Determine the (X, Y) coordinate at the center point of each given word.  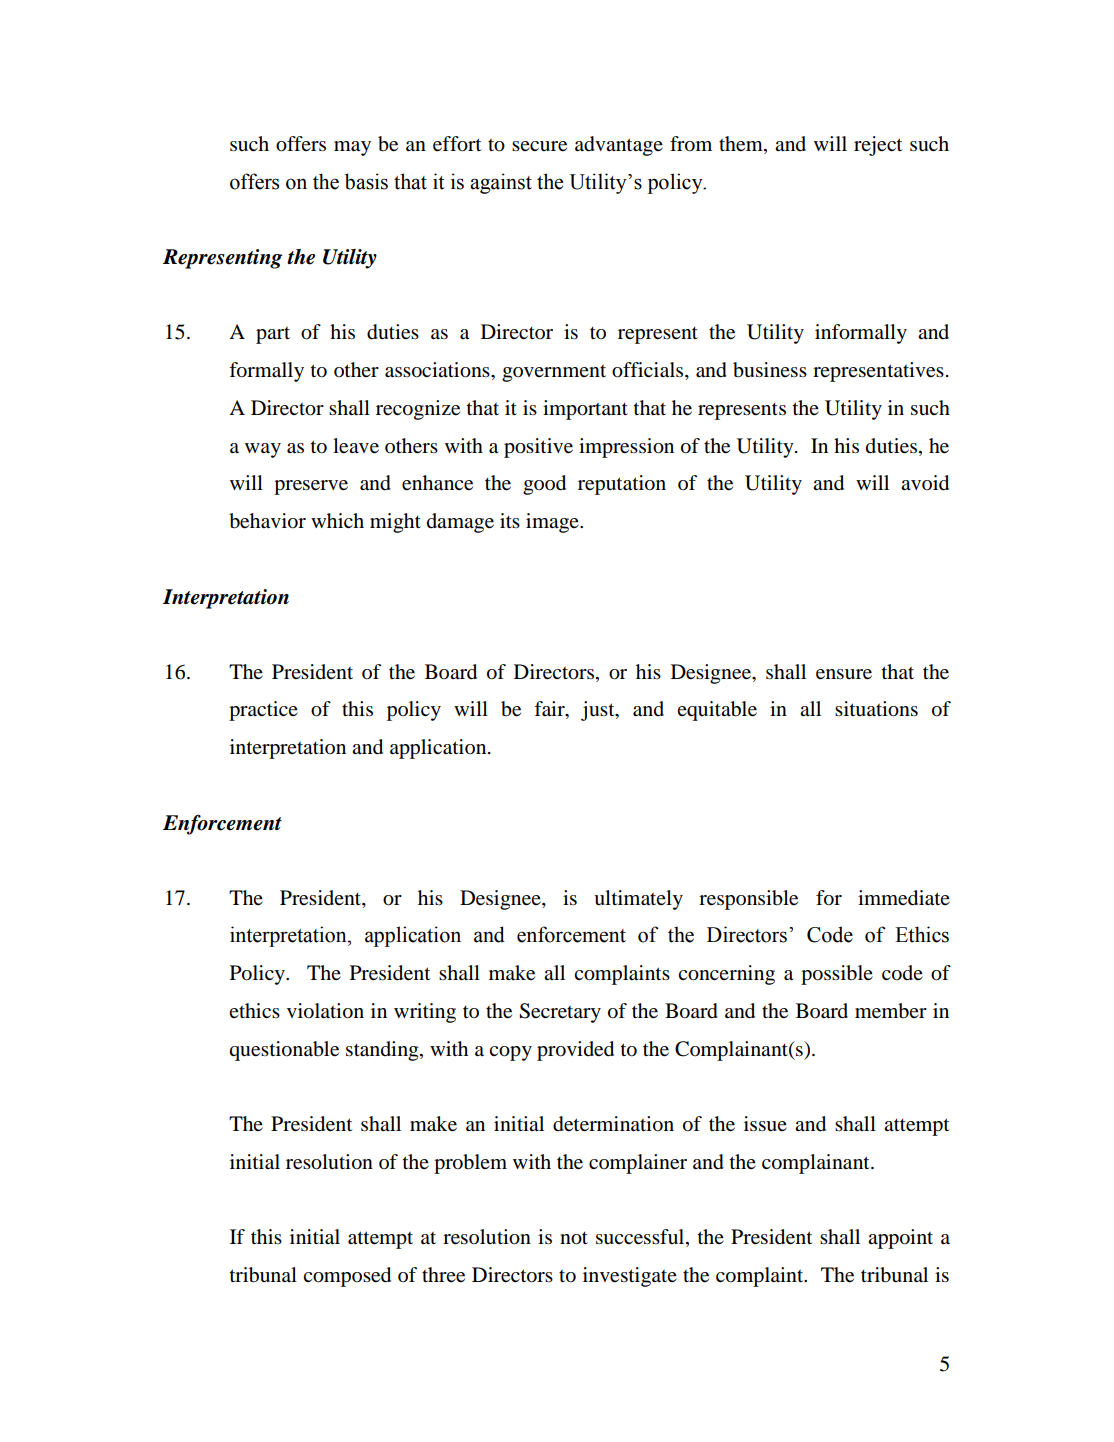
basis (366, 181)
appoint (900, 1239)
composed (347, 1277)
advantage (619, 146)
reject (878, 146)
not (574, 1238)
